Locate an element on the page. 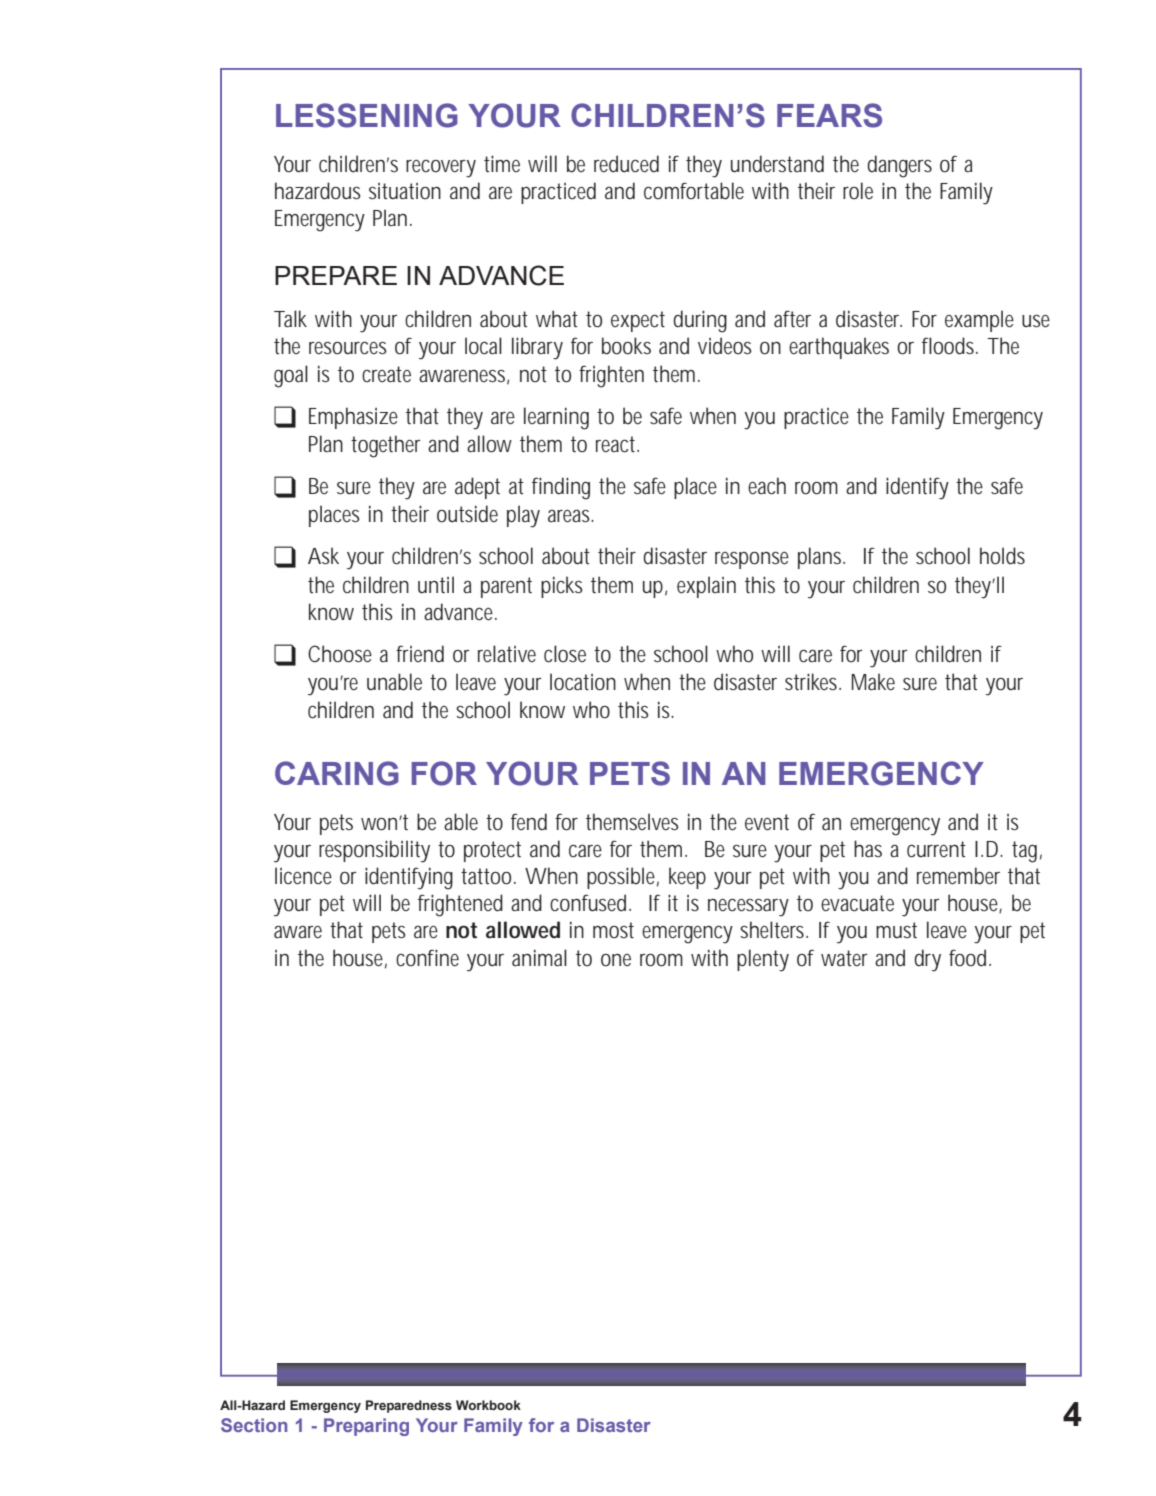 This document has width=1156, height=1496. reduced is located at coordinates (626, 164).
